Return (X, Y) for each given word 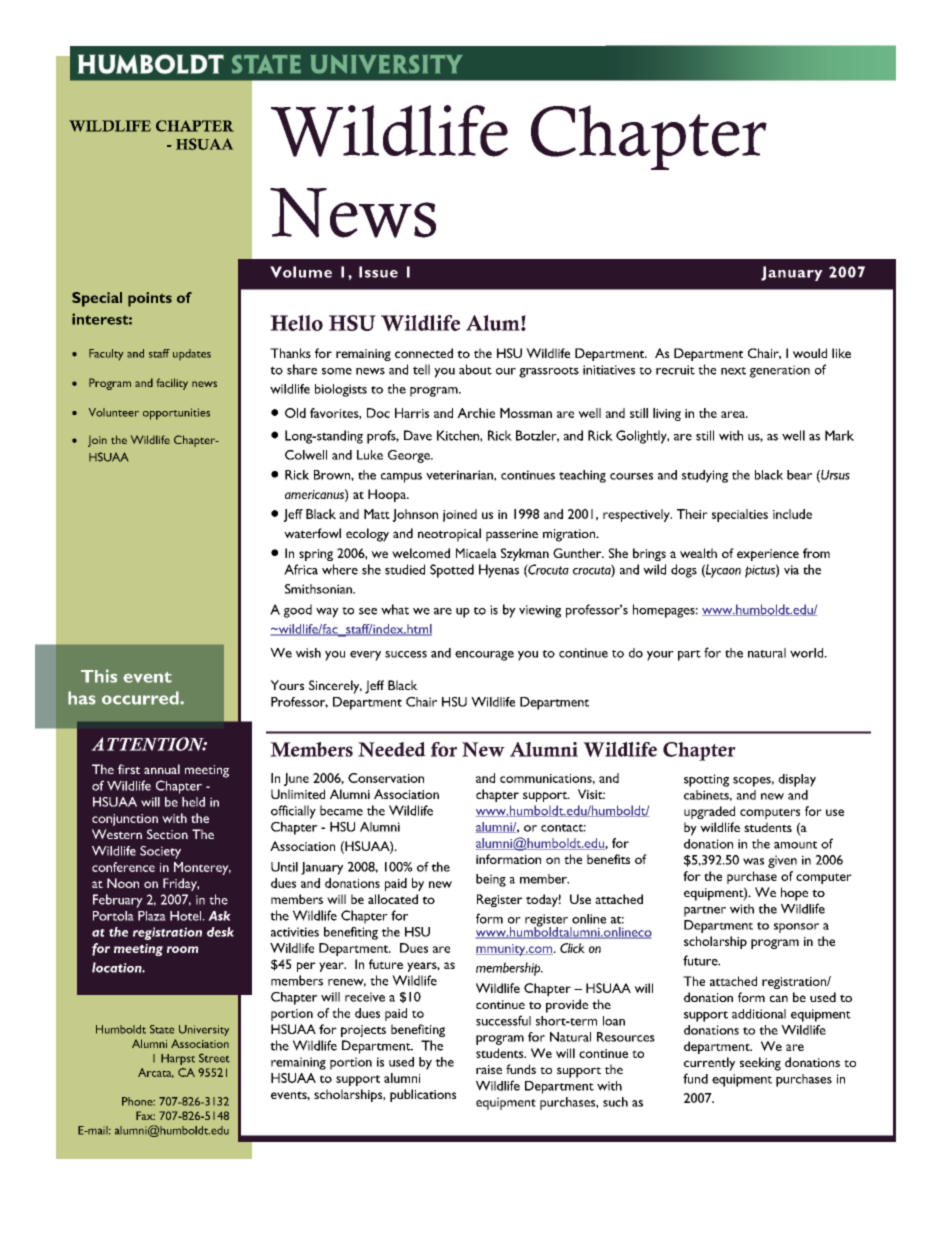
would (810, 353)
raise (489, 1069)
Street (214, 1058)
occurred (141, 698)
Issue (378, 272)
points (150, 299)
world (808, 653)
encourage (484, 656)
